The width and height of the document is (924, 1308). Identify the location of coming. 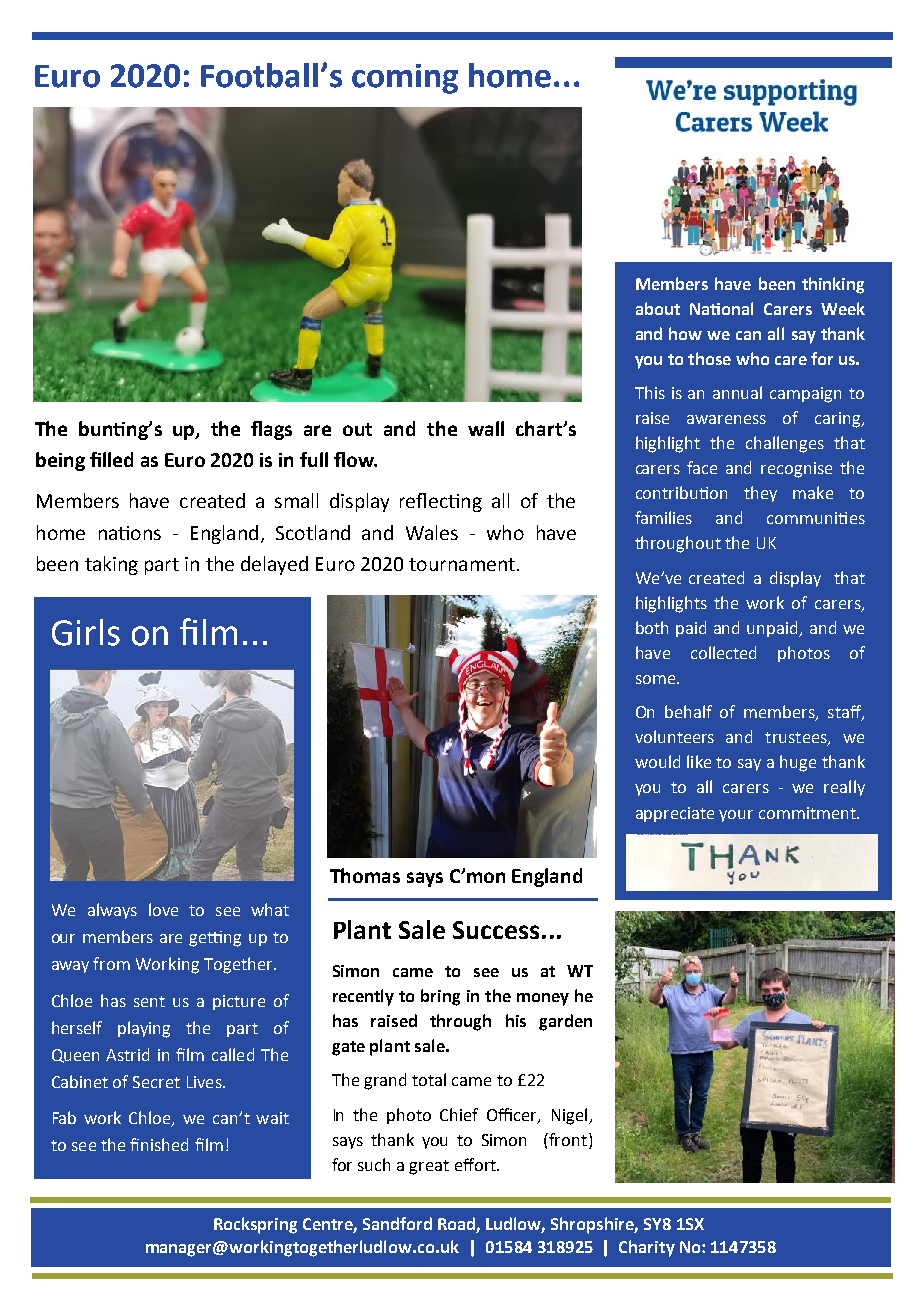
(405, 79).
